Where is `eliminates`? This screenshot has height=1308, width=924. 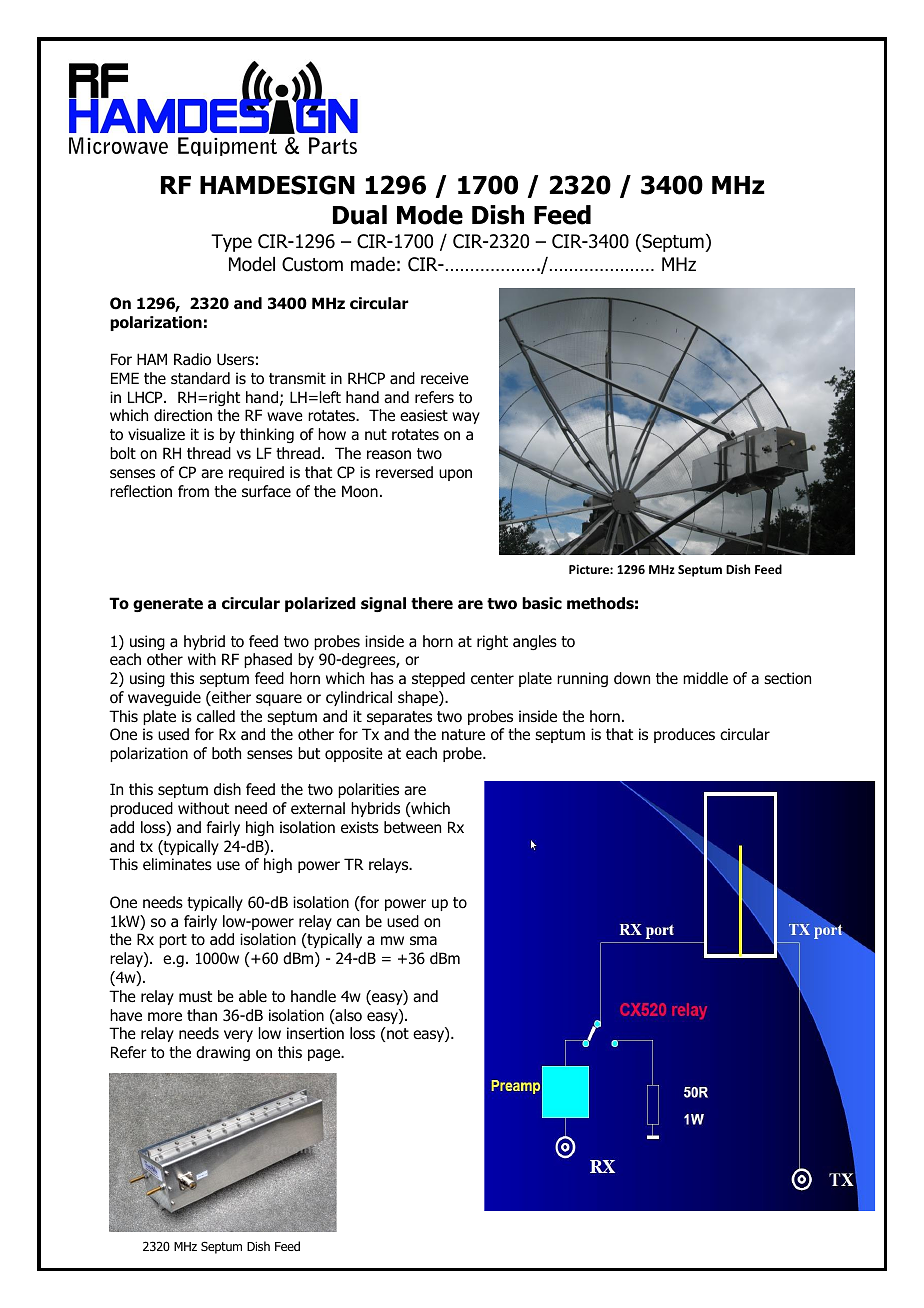
eliminates is located at coordinates (177, 864).
